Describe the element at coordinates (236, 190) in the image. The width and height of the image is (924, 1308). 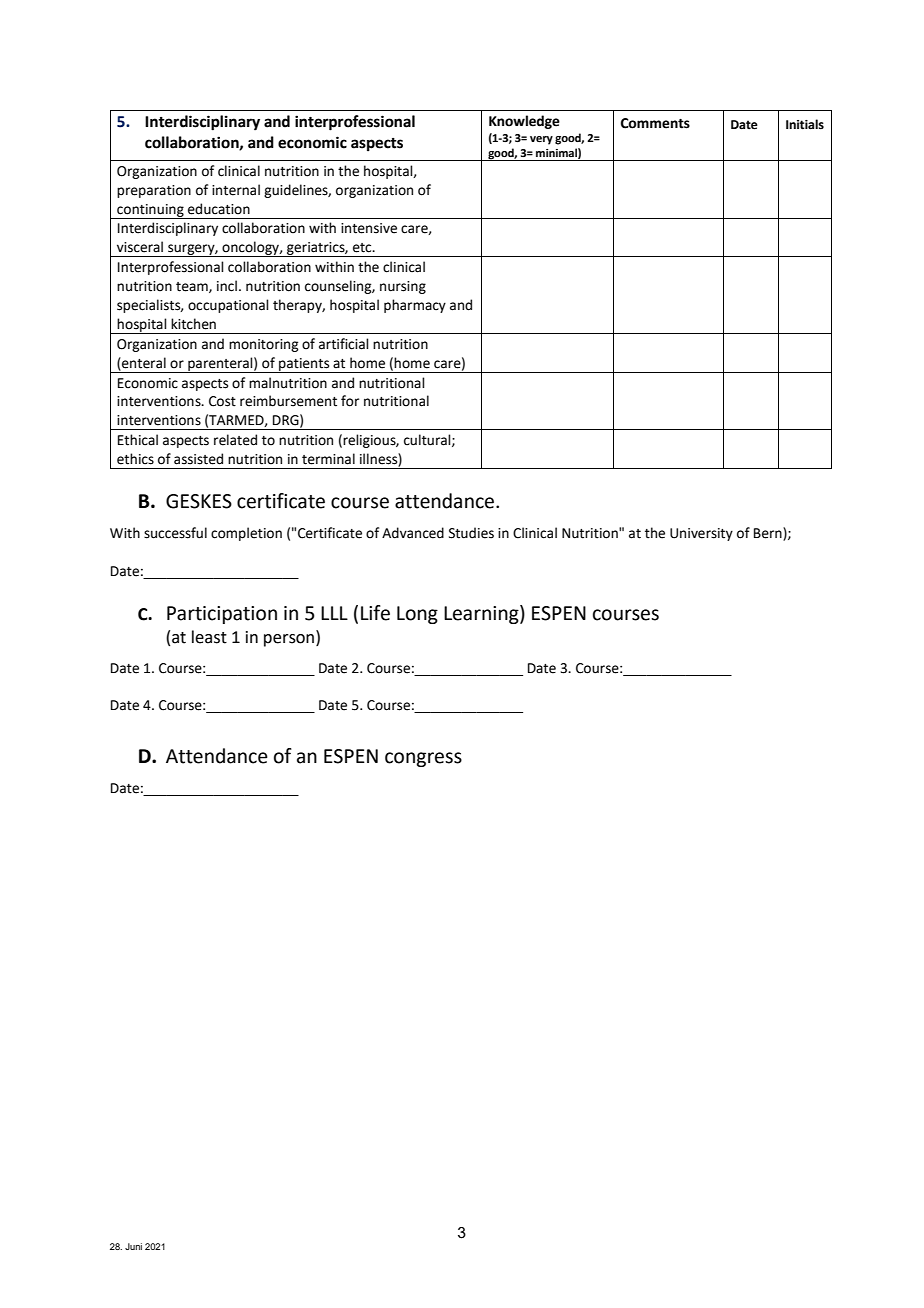
I see `internal` at that location.
